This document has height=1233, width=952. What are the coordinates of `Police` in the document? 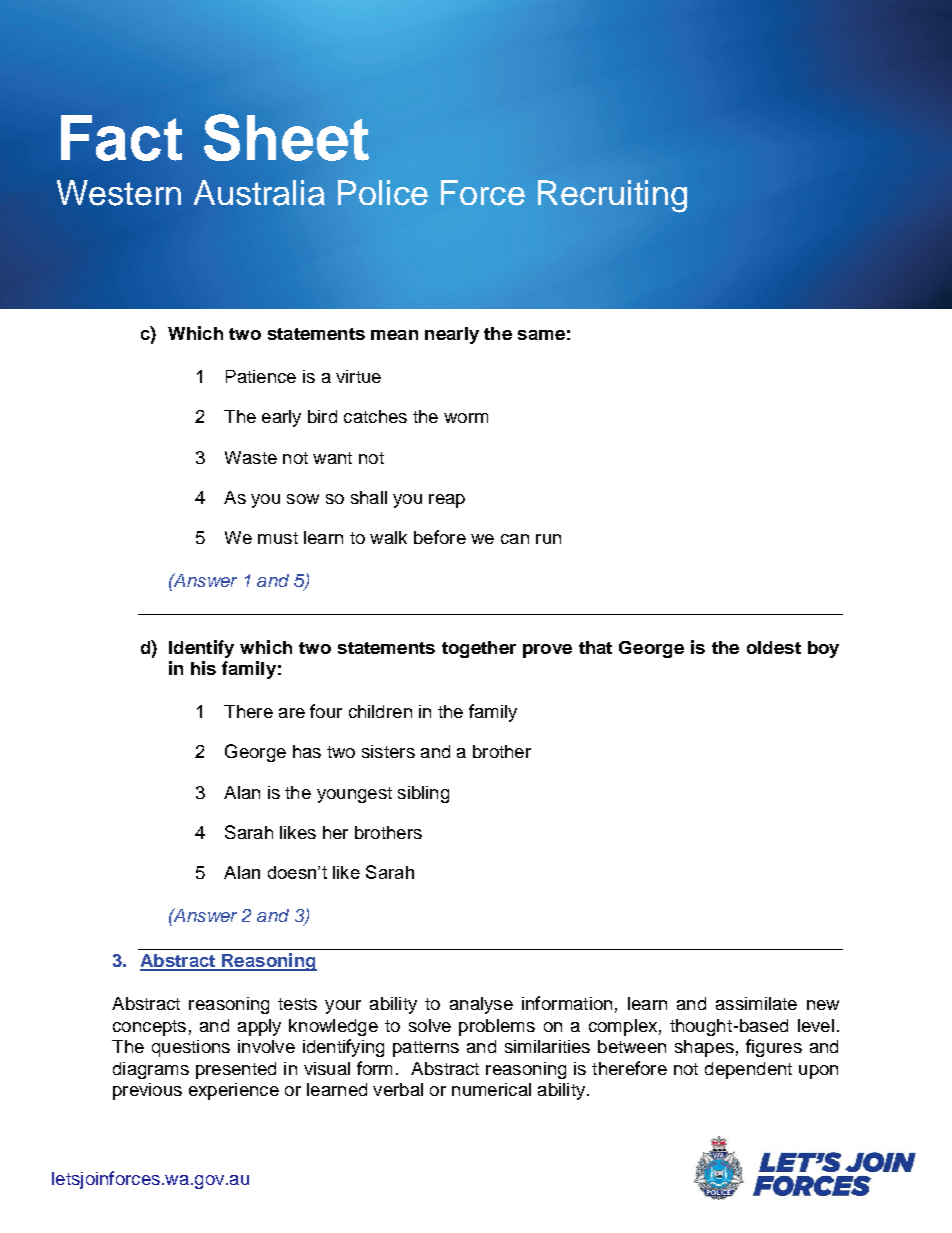 It's located at (383, 193).
